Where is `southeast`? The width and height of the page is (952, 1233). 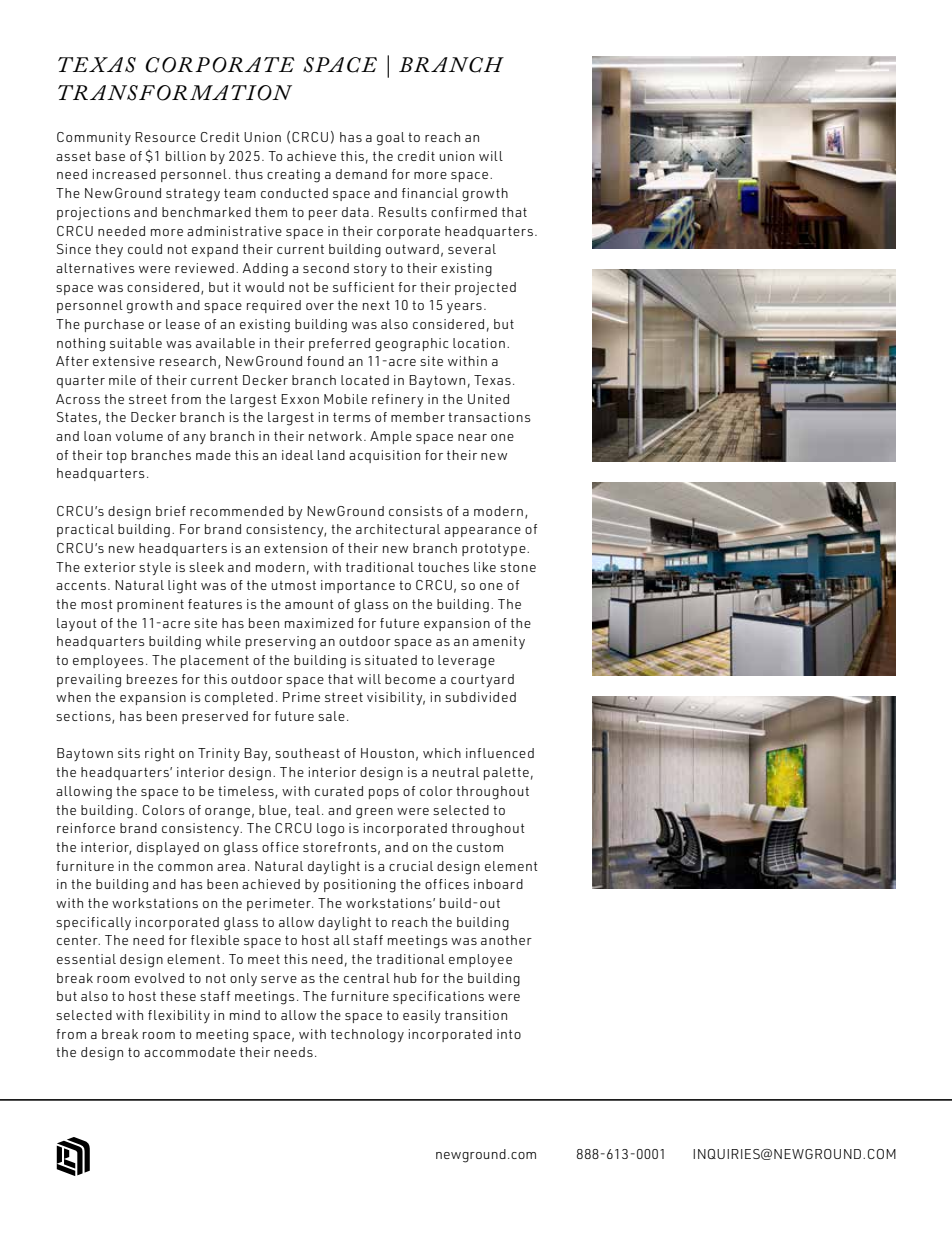
southeast is located at coordinates (307, 753).
